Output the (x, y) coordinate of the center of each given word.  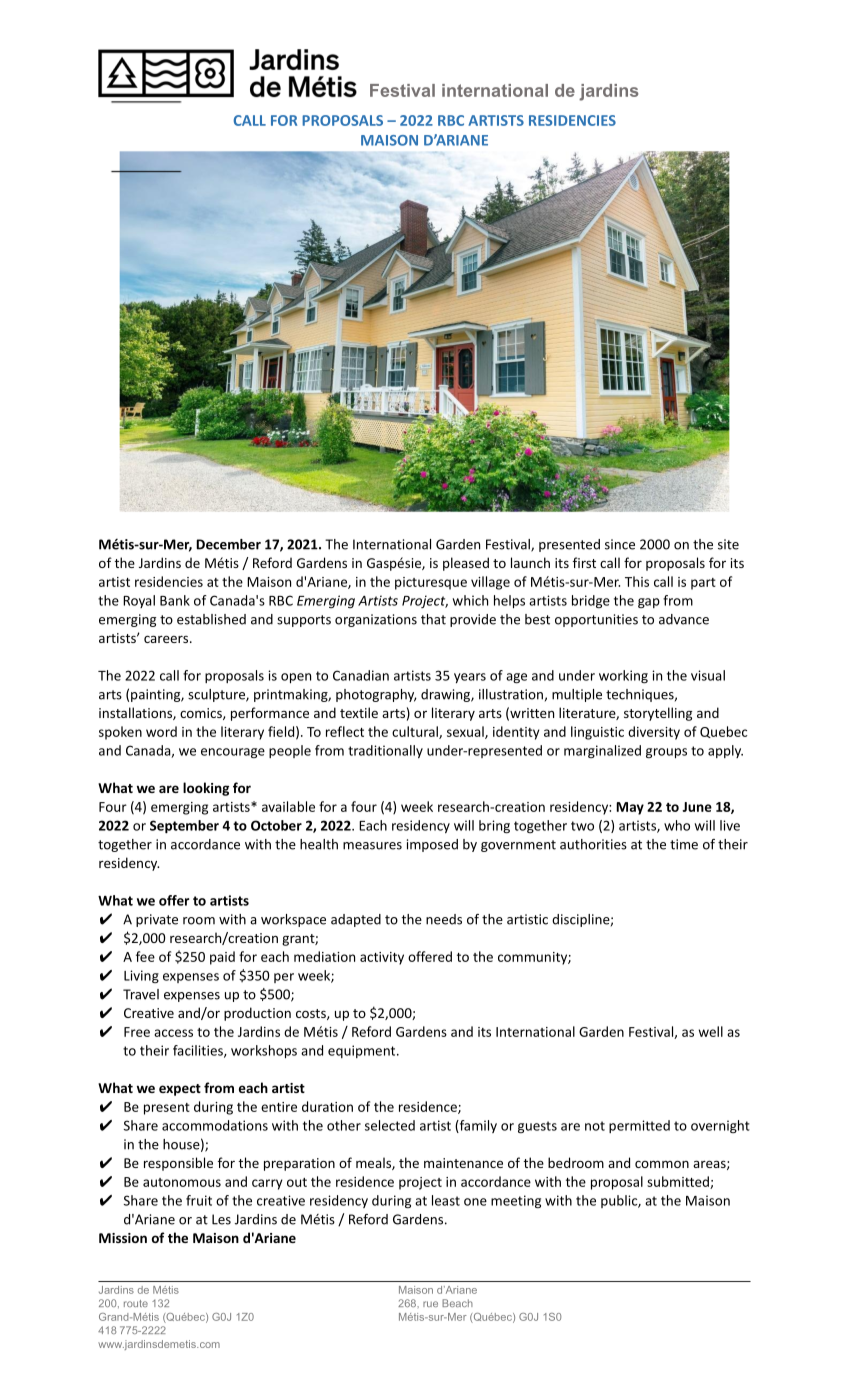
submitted (679, 1182)
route (136, 1303)
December (228, 544)
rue (430, 1304)
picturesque (431, 583)
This (637, 581)
